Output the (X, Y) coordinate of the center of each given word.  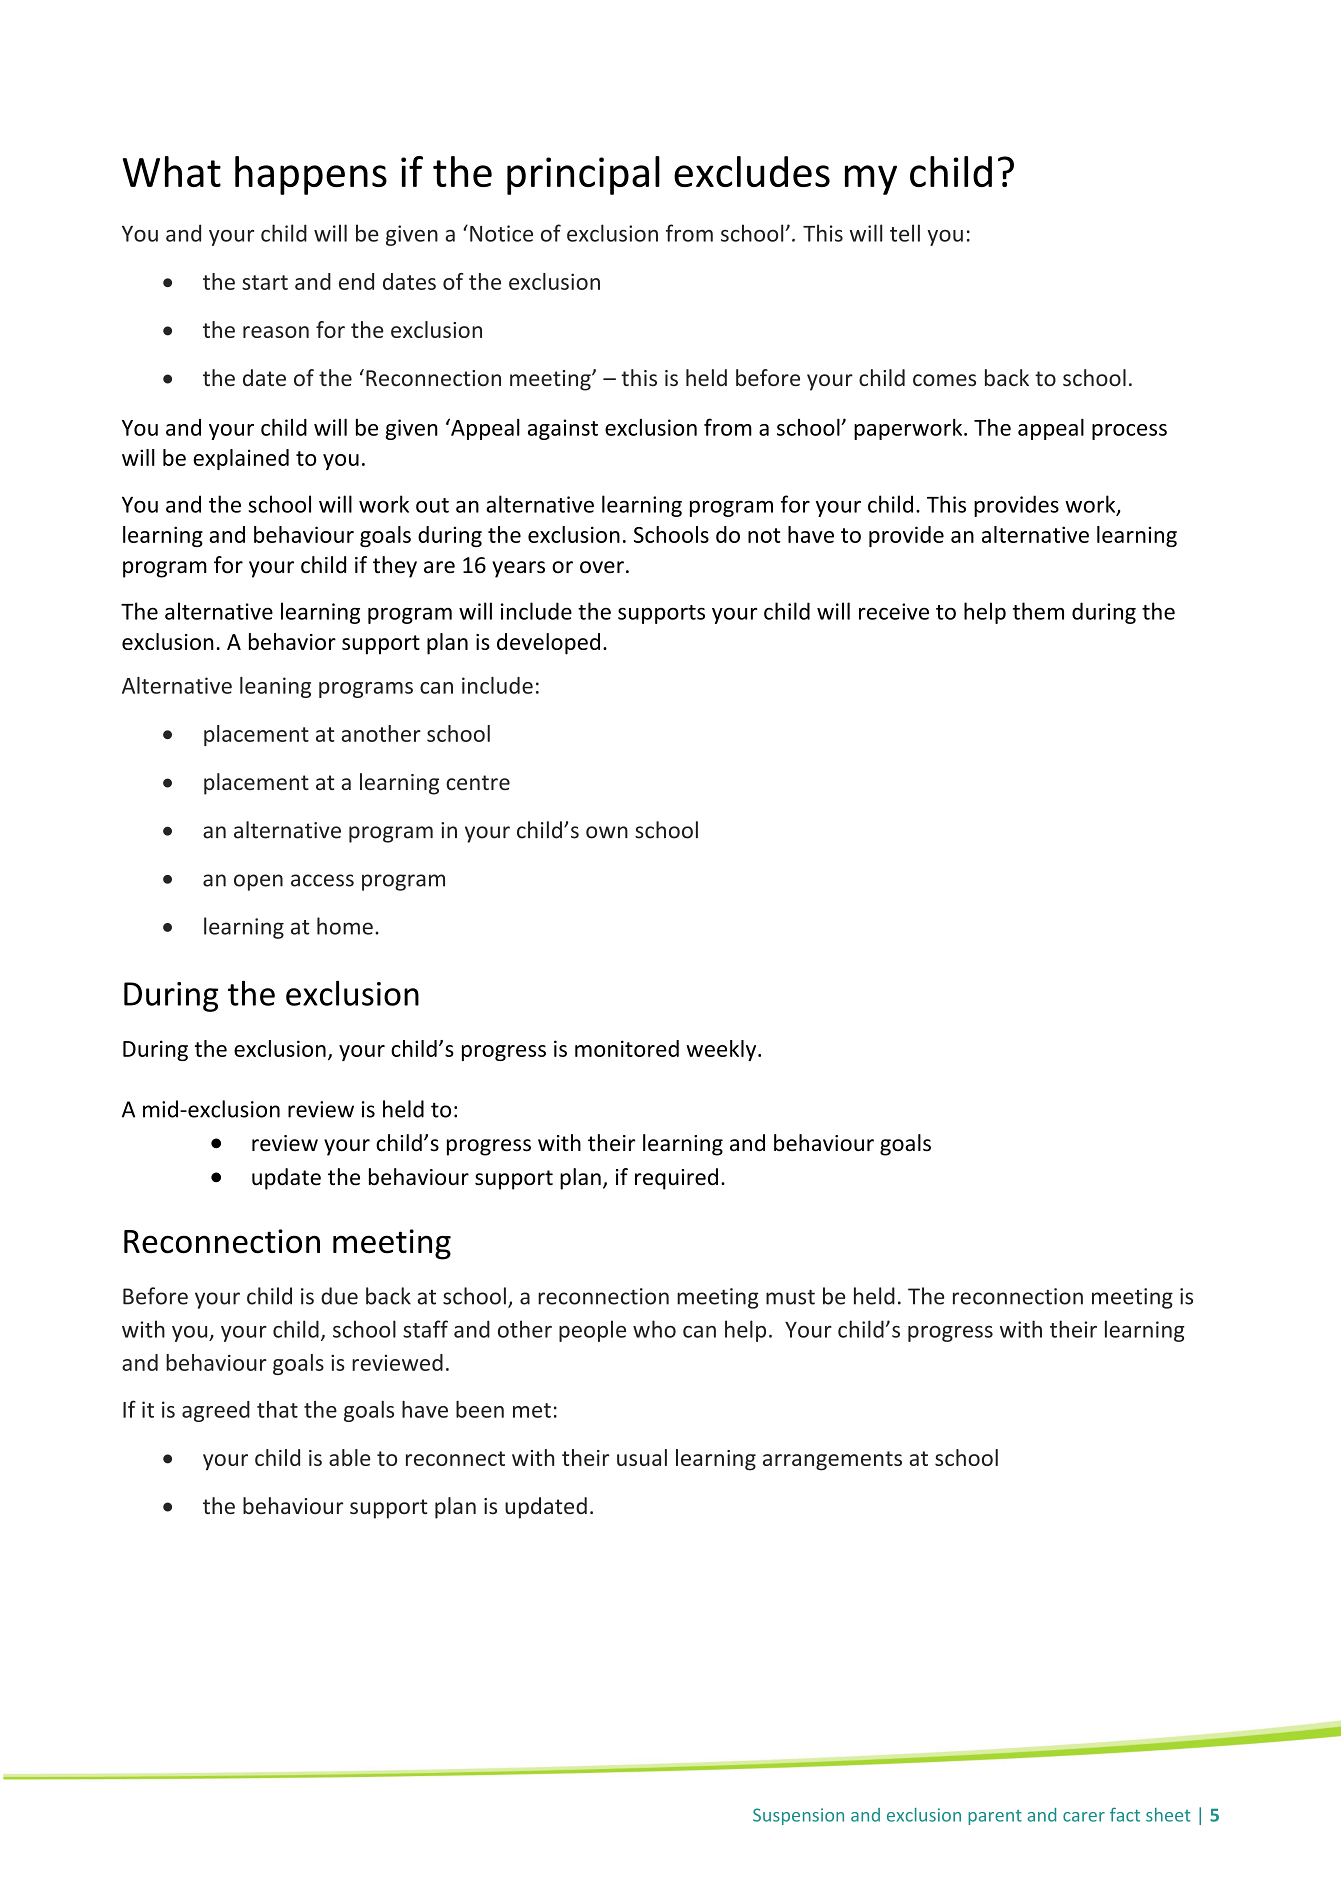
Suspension (798, 1816)
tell (905, 233)
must (790, 1297)
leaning (275, 687)
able (350, 1457)
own (607, 832)
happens (311, 175)
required (676, 1179)
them (1038, 611)
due (339, 1296)
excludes (752, 171)
